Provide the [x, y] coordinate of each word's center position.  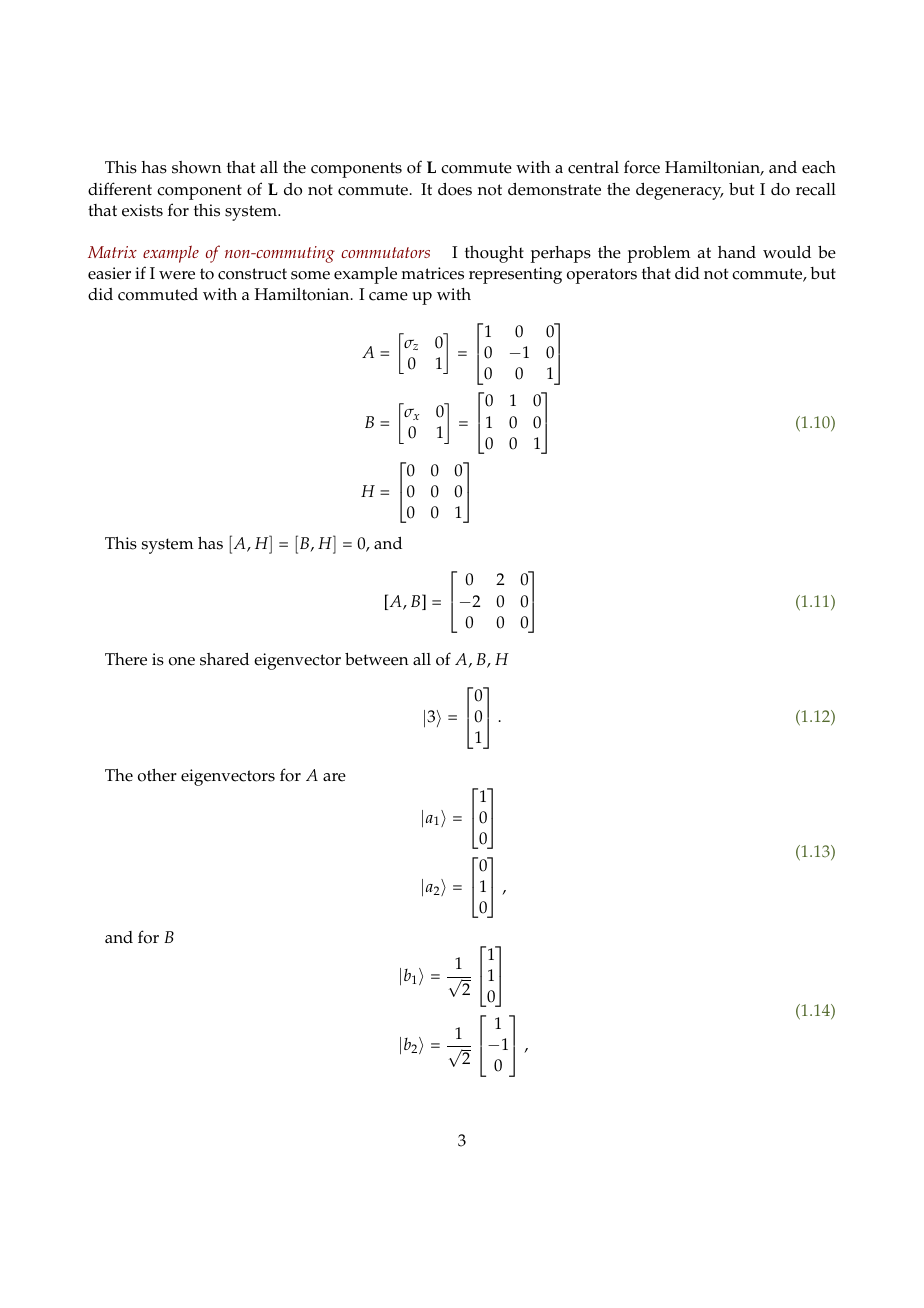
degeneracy [680, 191]
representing [515, 275]
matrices [432, 273]
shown [197, 167]
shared [224, 659]
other [157, 775]
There [126, 659]
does [455, 189]
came [388, 296]
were [177, 275]
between [377, 659]
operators [602, 276]
